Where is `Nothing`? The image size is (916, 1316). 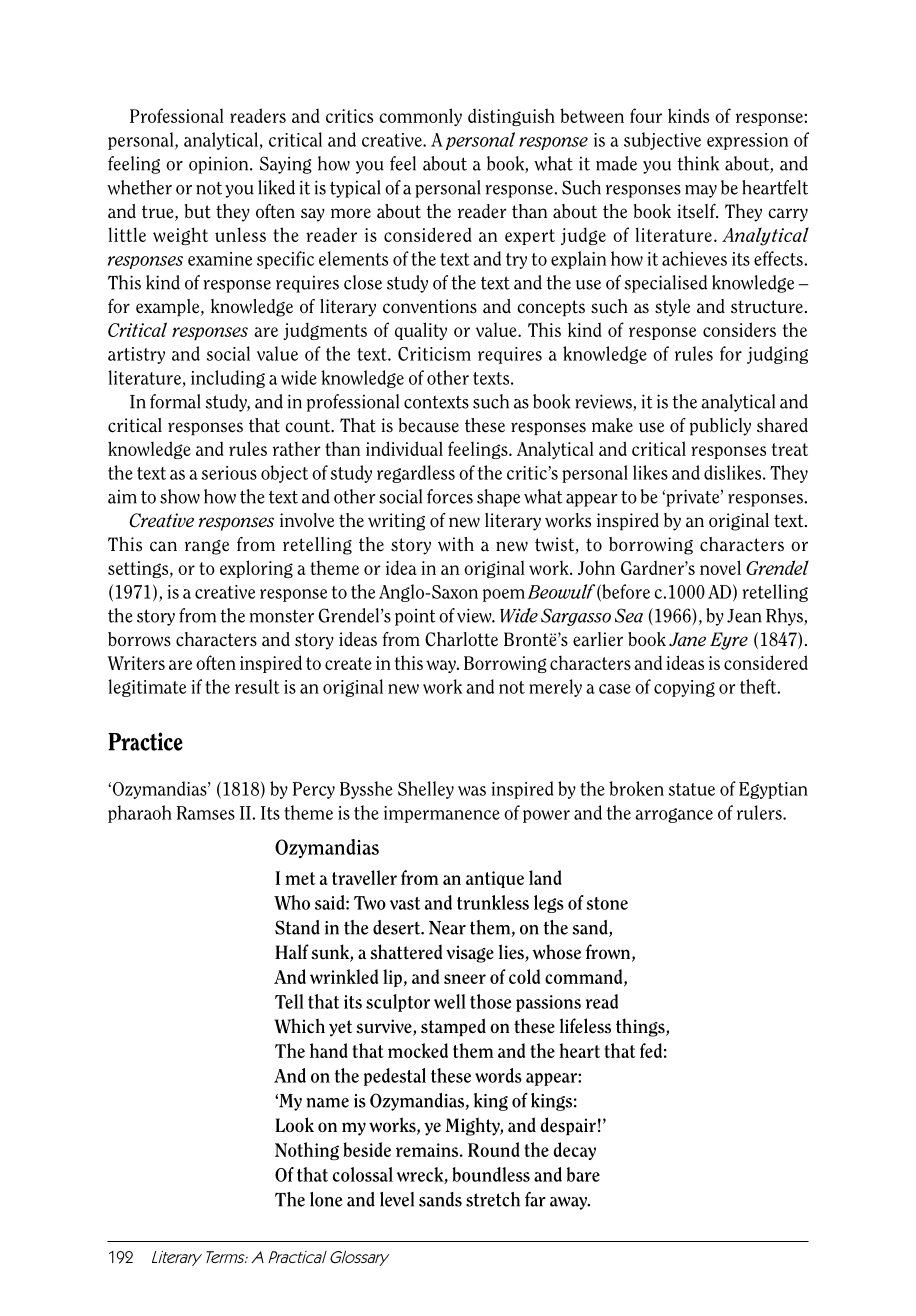 Nothing is located at coordinates (307, 1151).
